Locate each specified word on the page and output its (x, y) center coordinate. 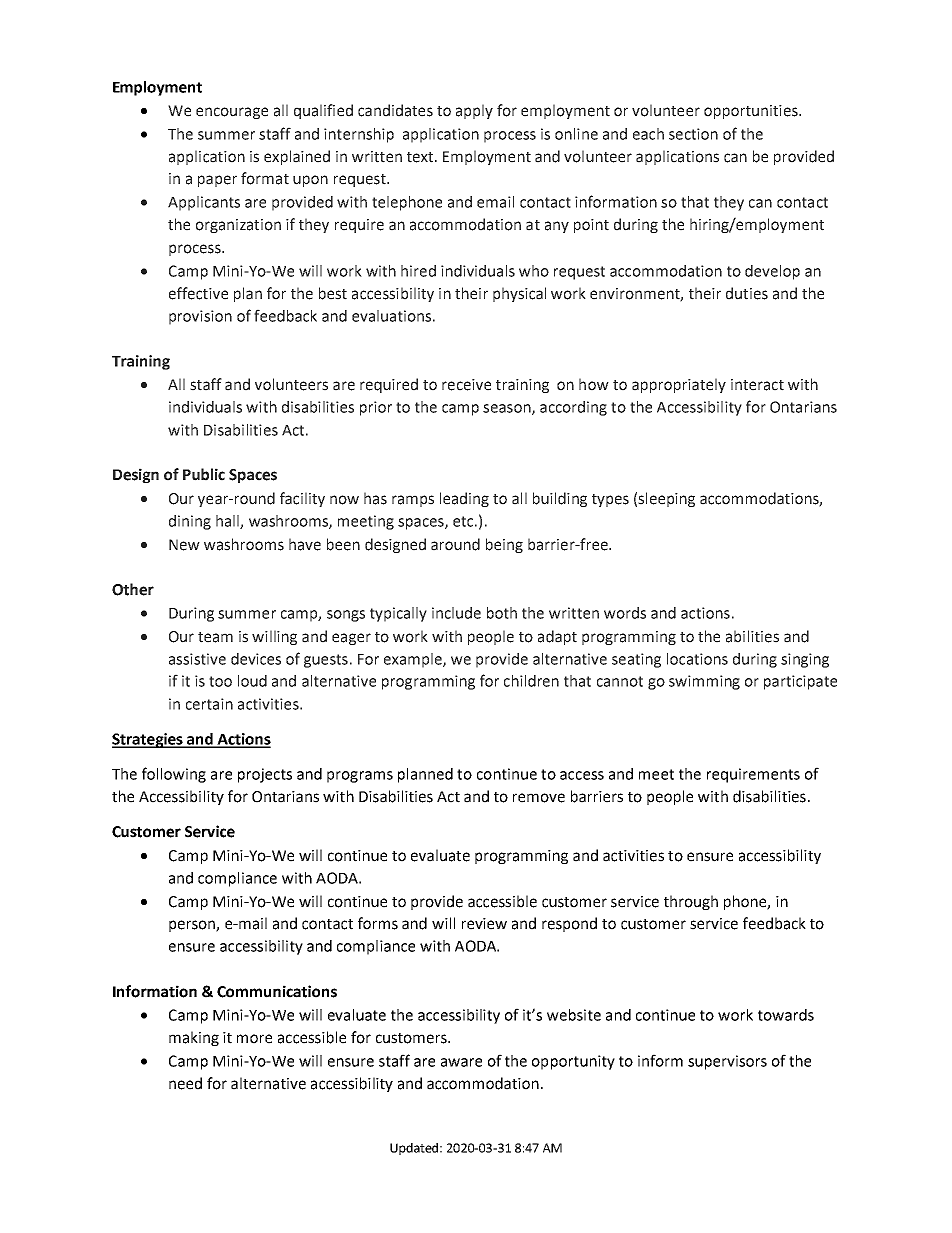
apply (474, 111)
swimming (704, 682)
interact (757, 385)
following (174, 775)
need (185, 1083)
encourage (232, 113)
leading (464, 499)
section (693, 134)
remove (539, 798)
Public (204, 474)
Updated (414, 1149)
